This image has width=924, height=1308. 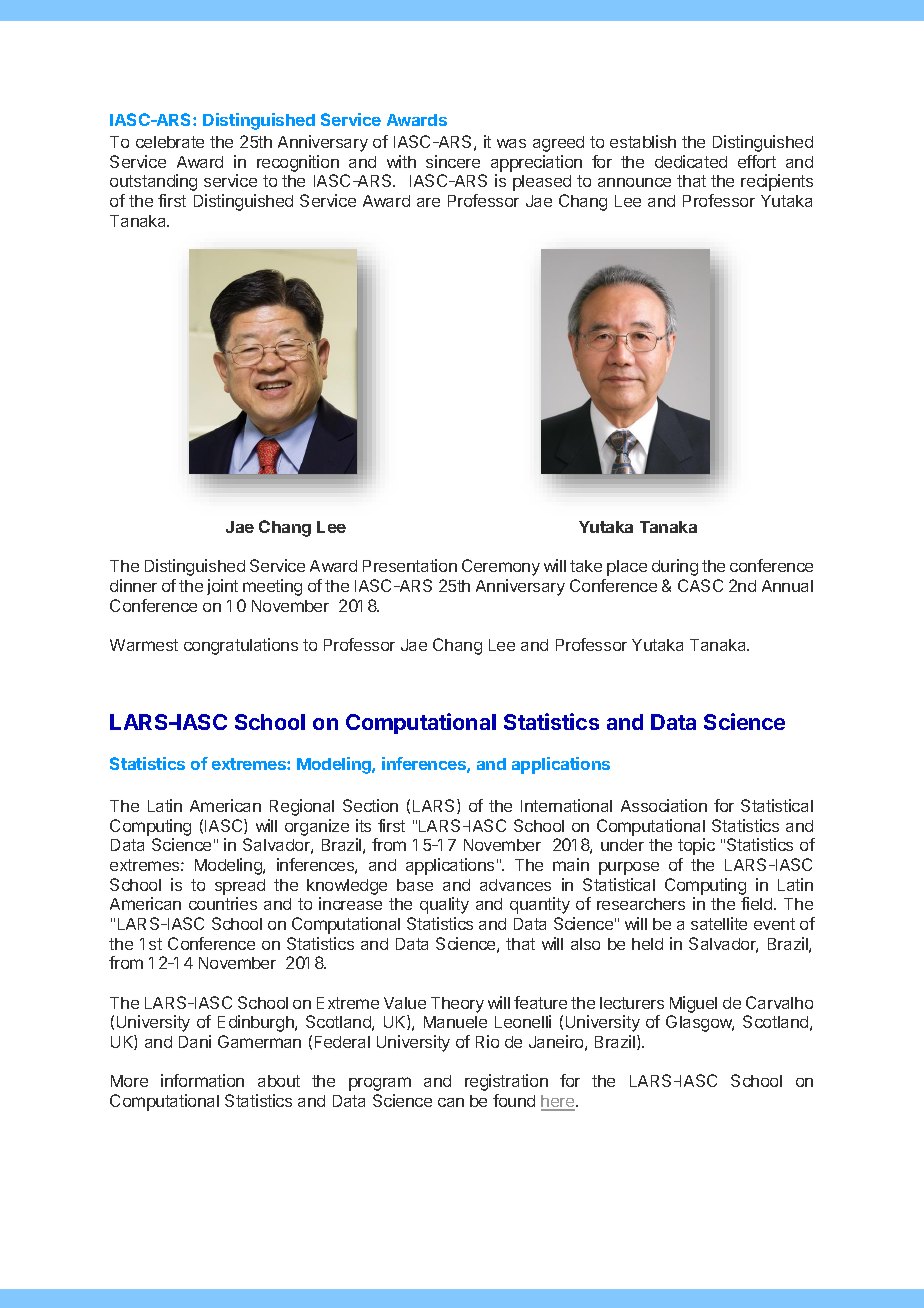 What do you see at coordinates (240, 887) in the image?
I see `spread` at bounding box center [240, 887].
